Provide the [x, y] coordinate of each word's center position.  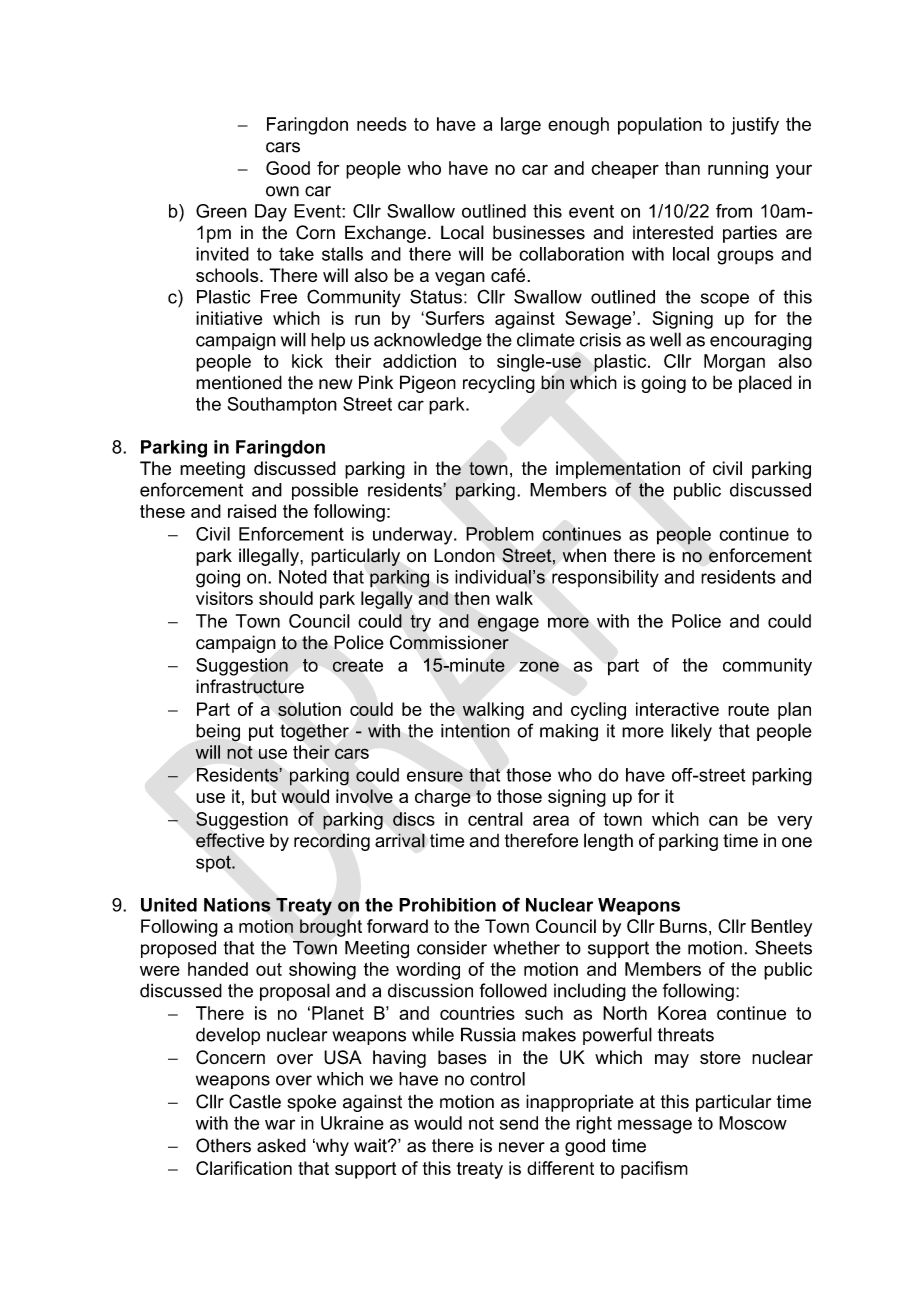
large [521, 126]
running [738, 170]
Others [223, 1145]
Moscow [753, 1123]
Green [221, 211]
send [519, 1123]
